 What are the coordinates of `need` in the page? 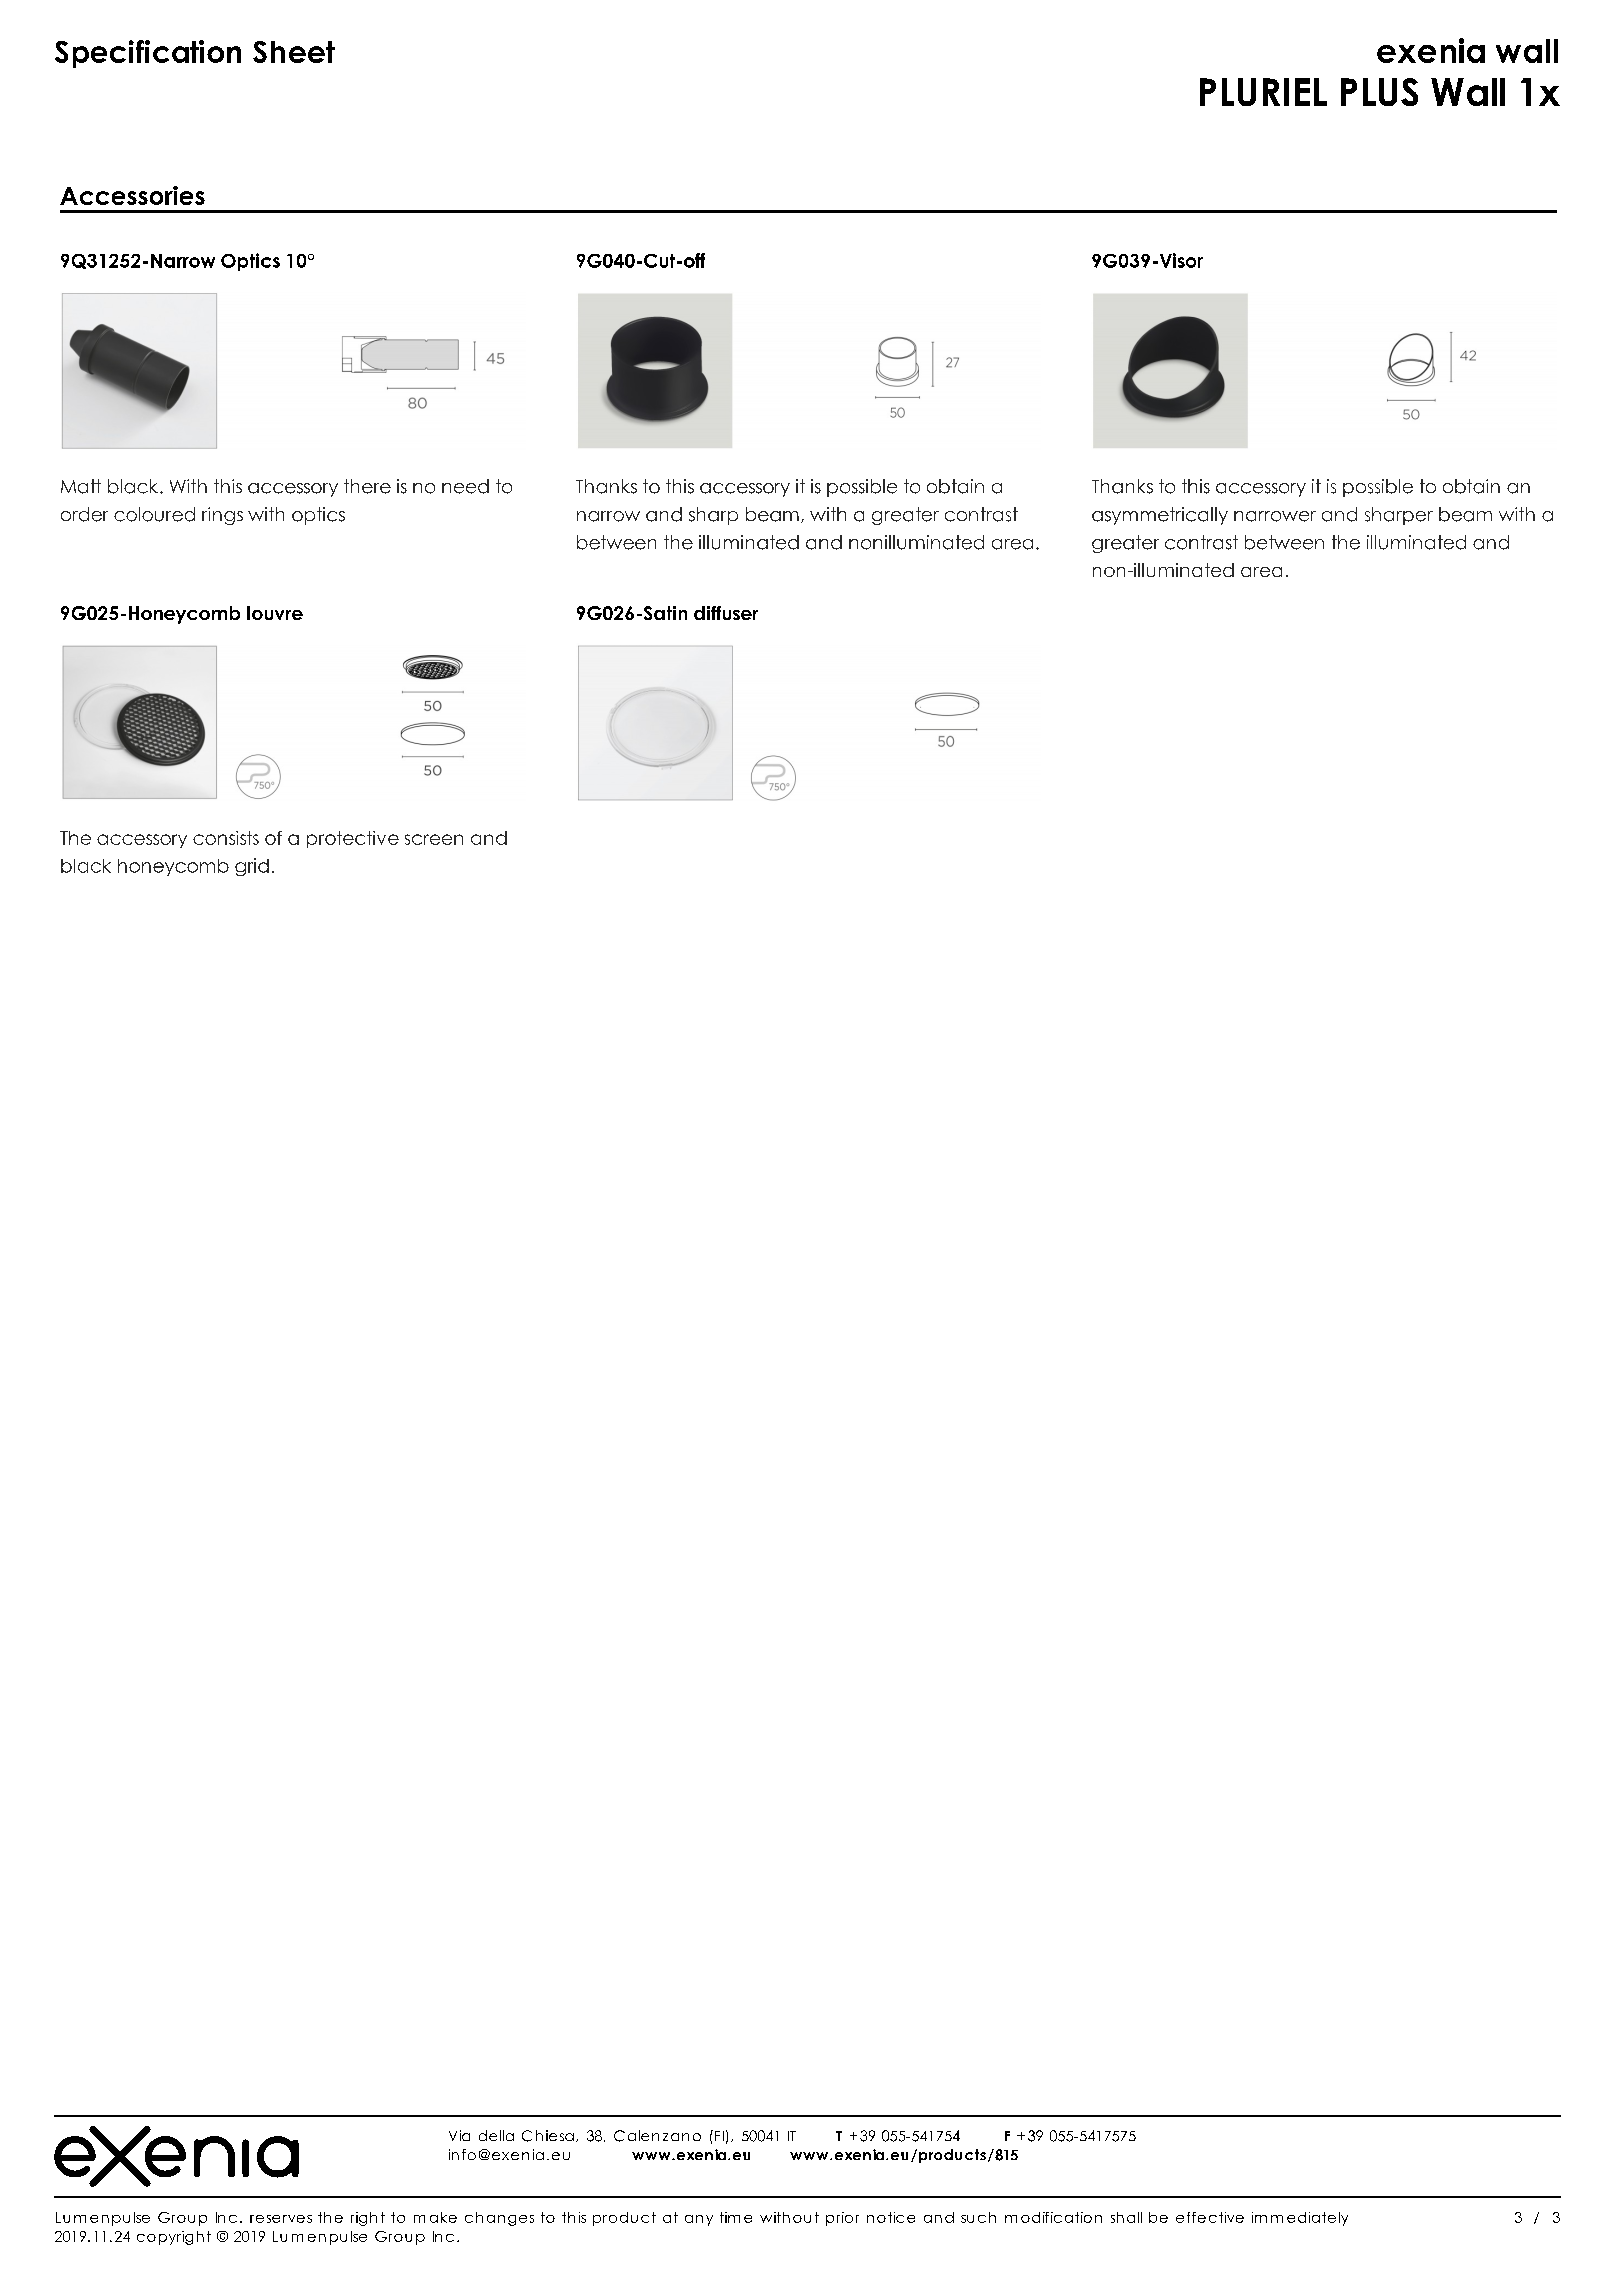 It's located at (465, 486).
